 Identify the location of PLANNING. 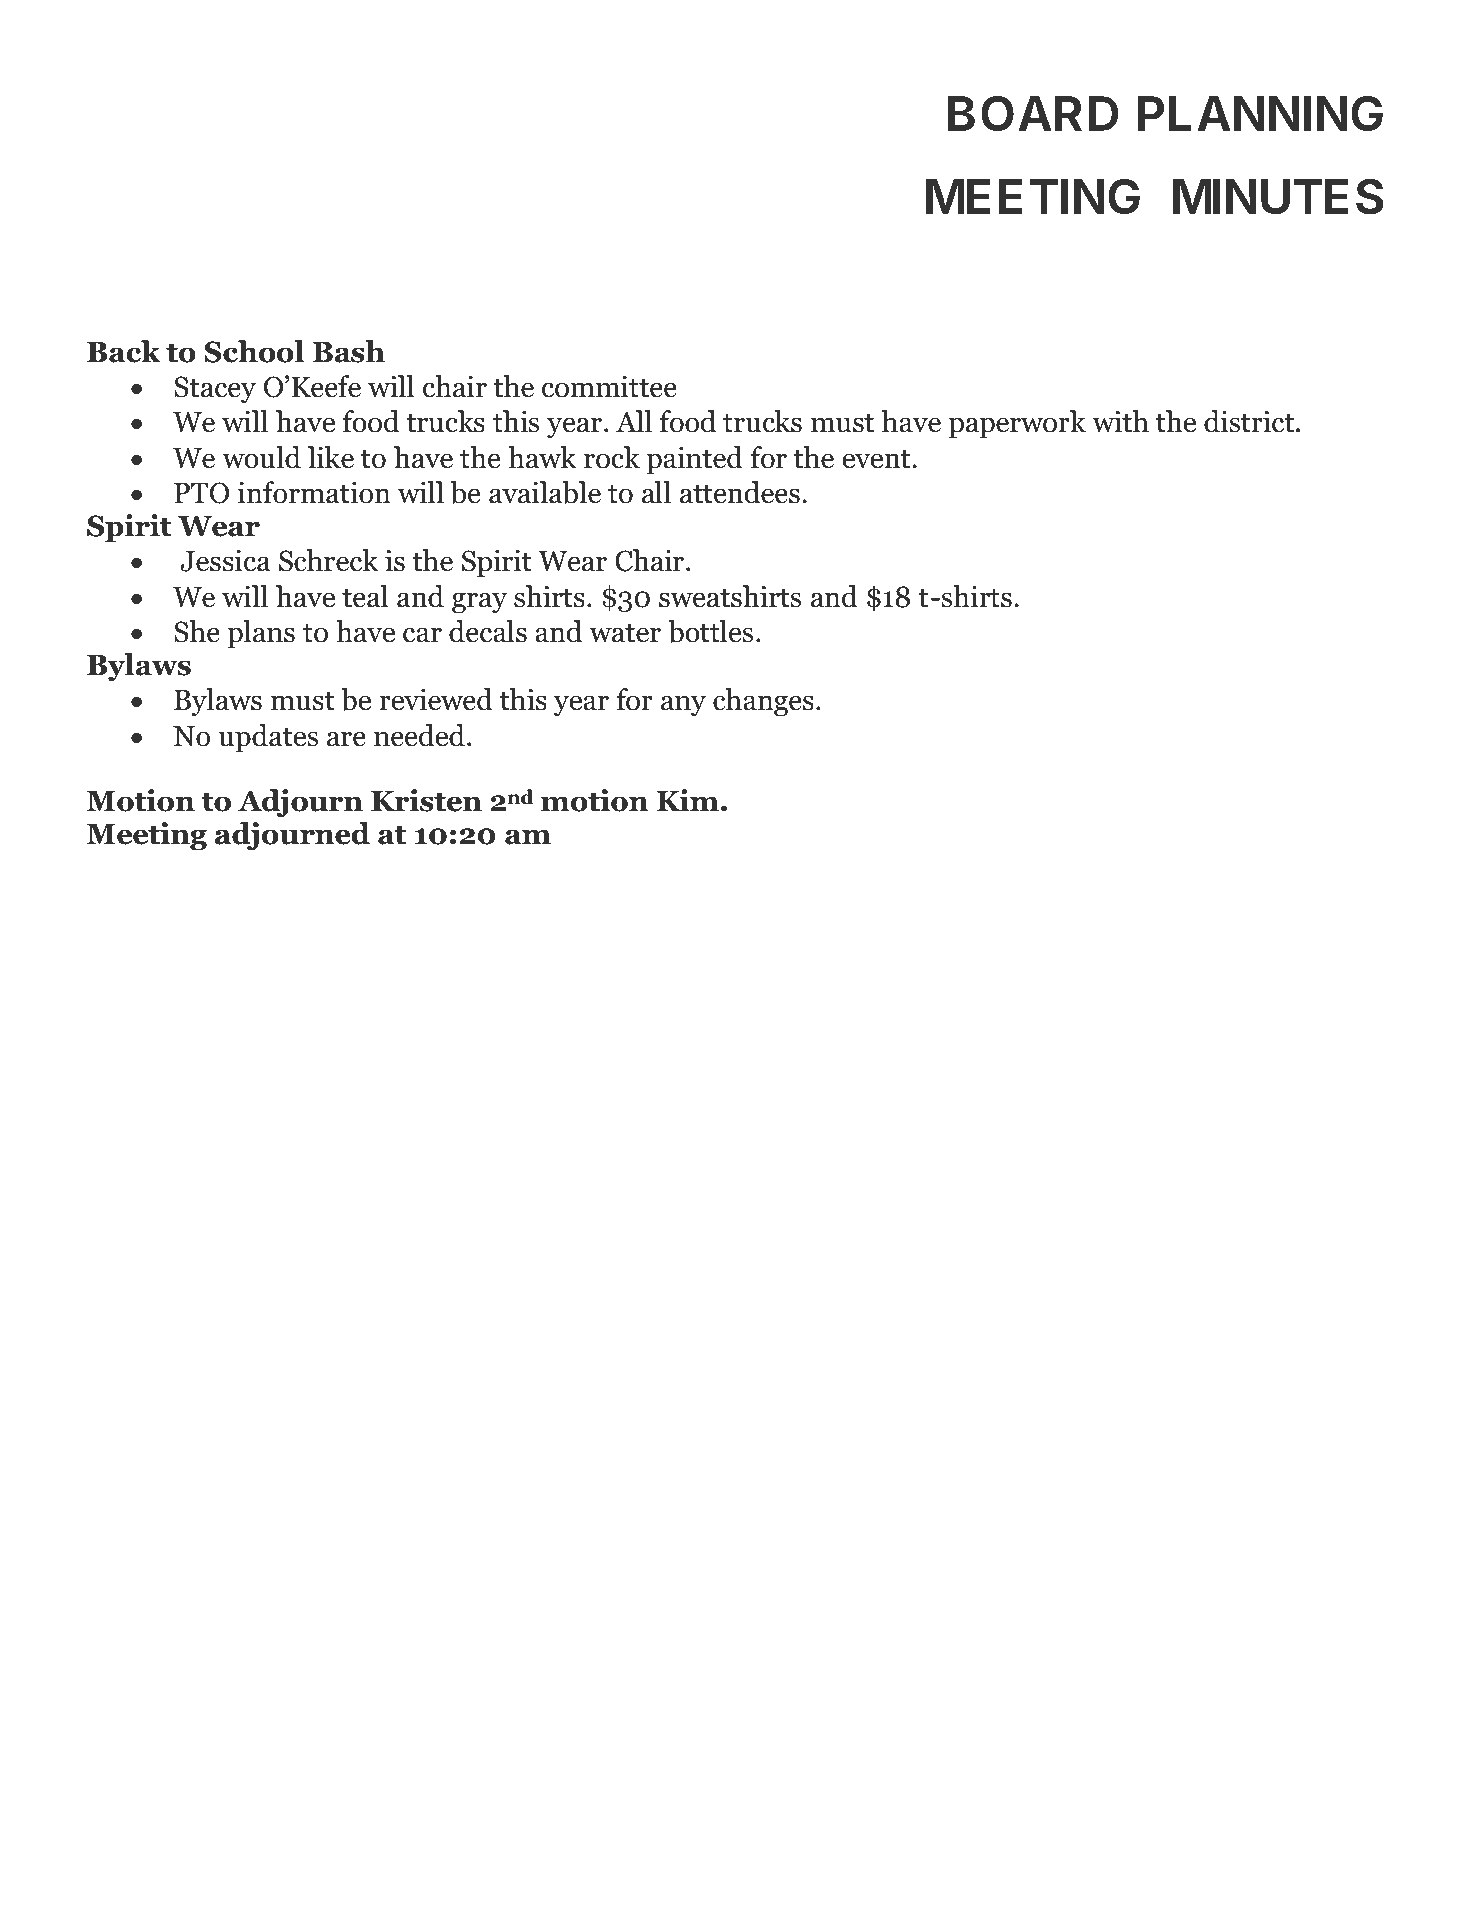
(1260, 113).
